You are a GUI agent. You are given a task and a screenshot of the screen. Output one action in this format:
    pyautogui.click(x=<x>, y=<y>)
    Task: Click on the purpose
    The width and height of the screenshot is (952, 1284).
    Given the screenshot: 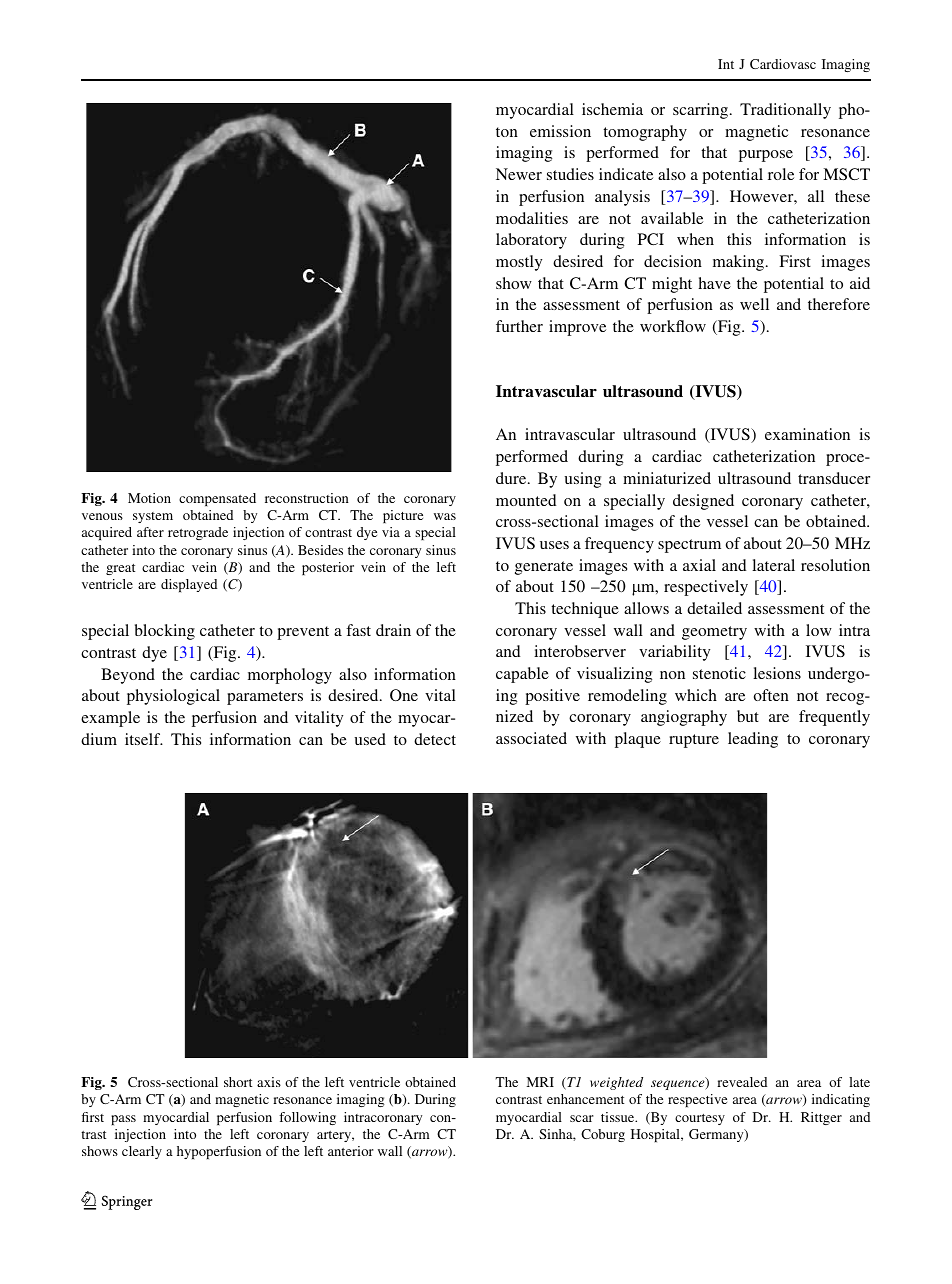 What is the action you would take?
    pyautogui.click(x=766, y=156)
